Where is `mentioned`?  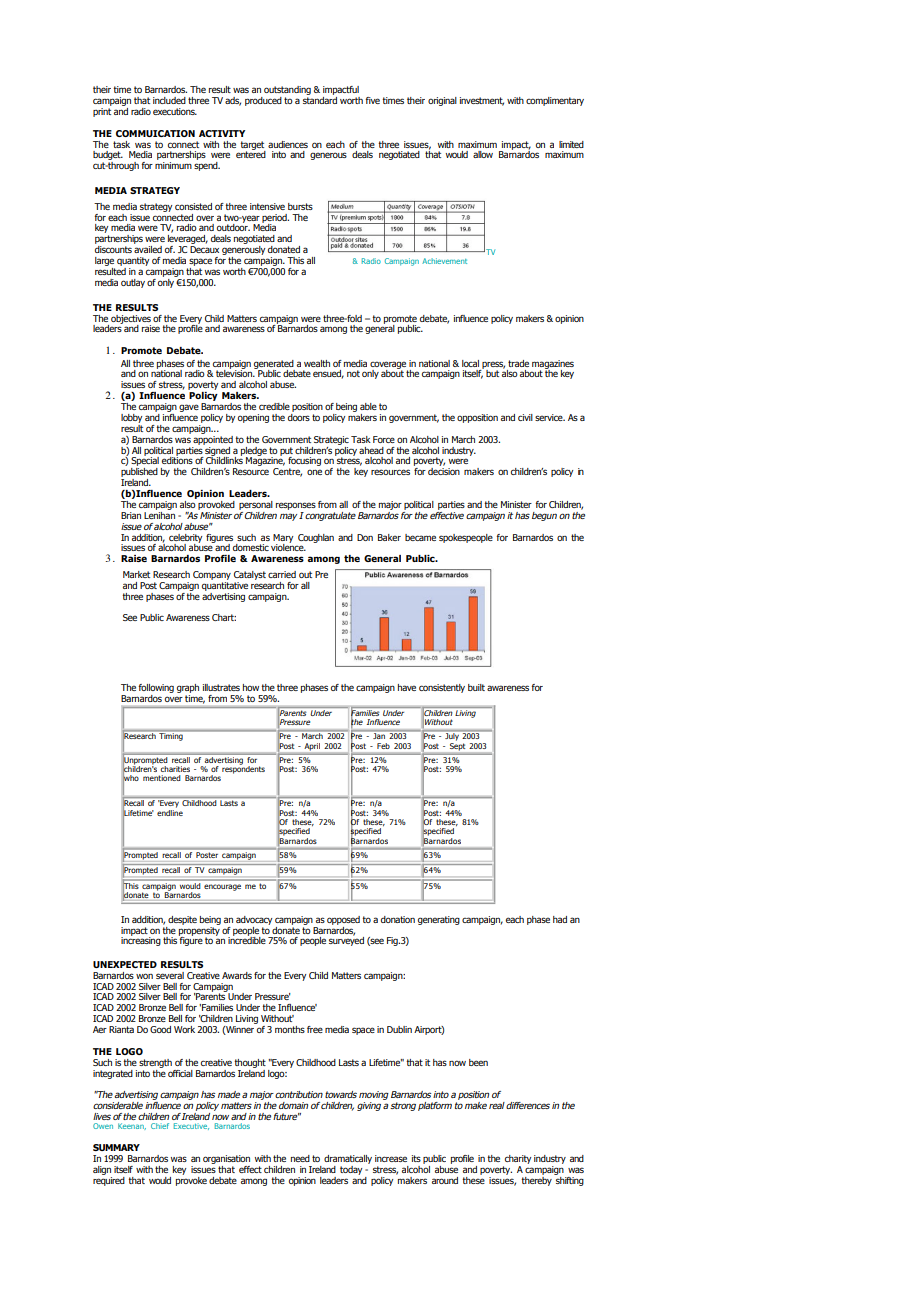
mentioned is located at coordinates (162, 778).
